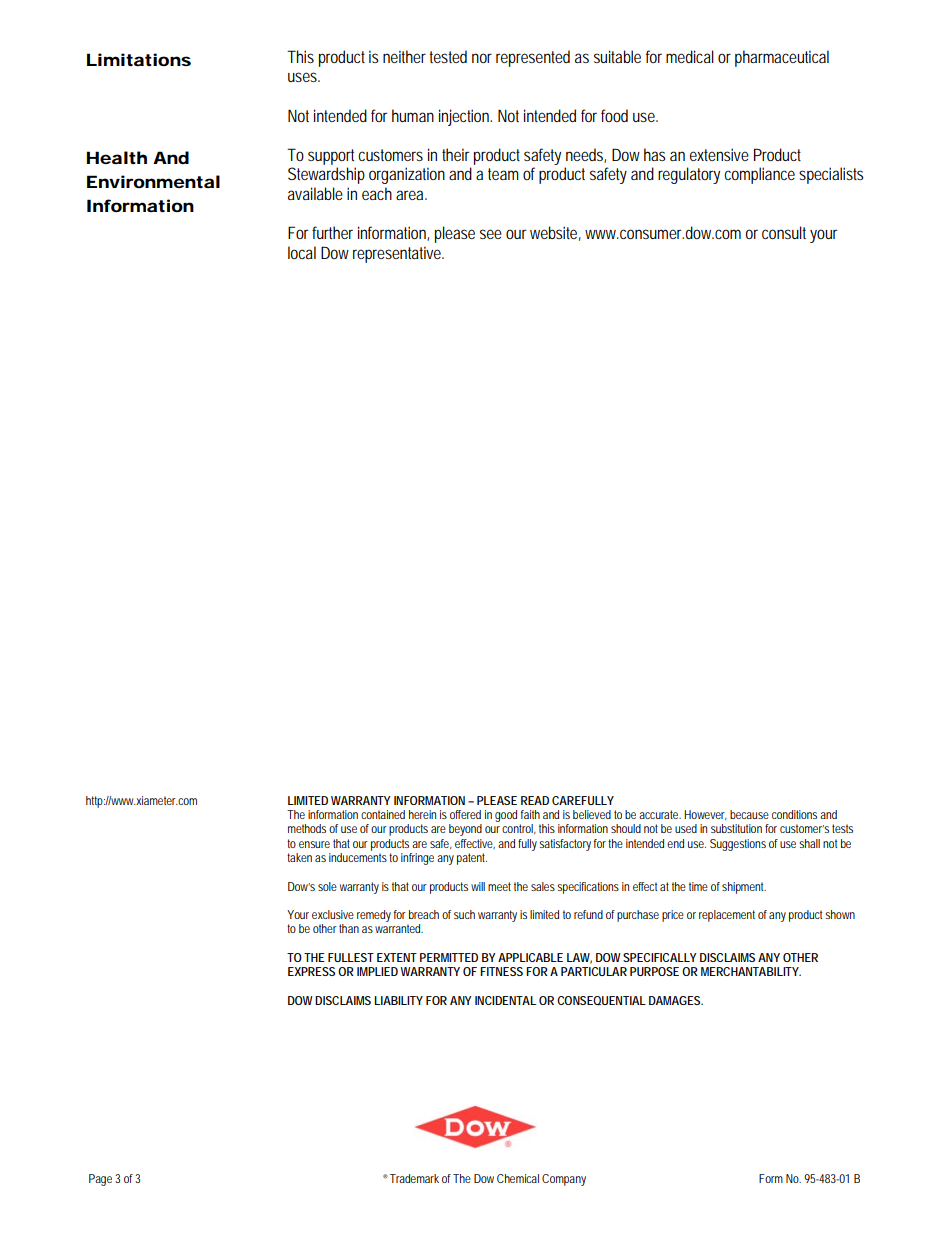 Image resolution: width=952 pixels, height=1233 pixels. Describe the element at coordinates (782, 58) in the page. I see `pharmaceutical` at that location.
